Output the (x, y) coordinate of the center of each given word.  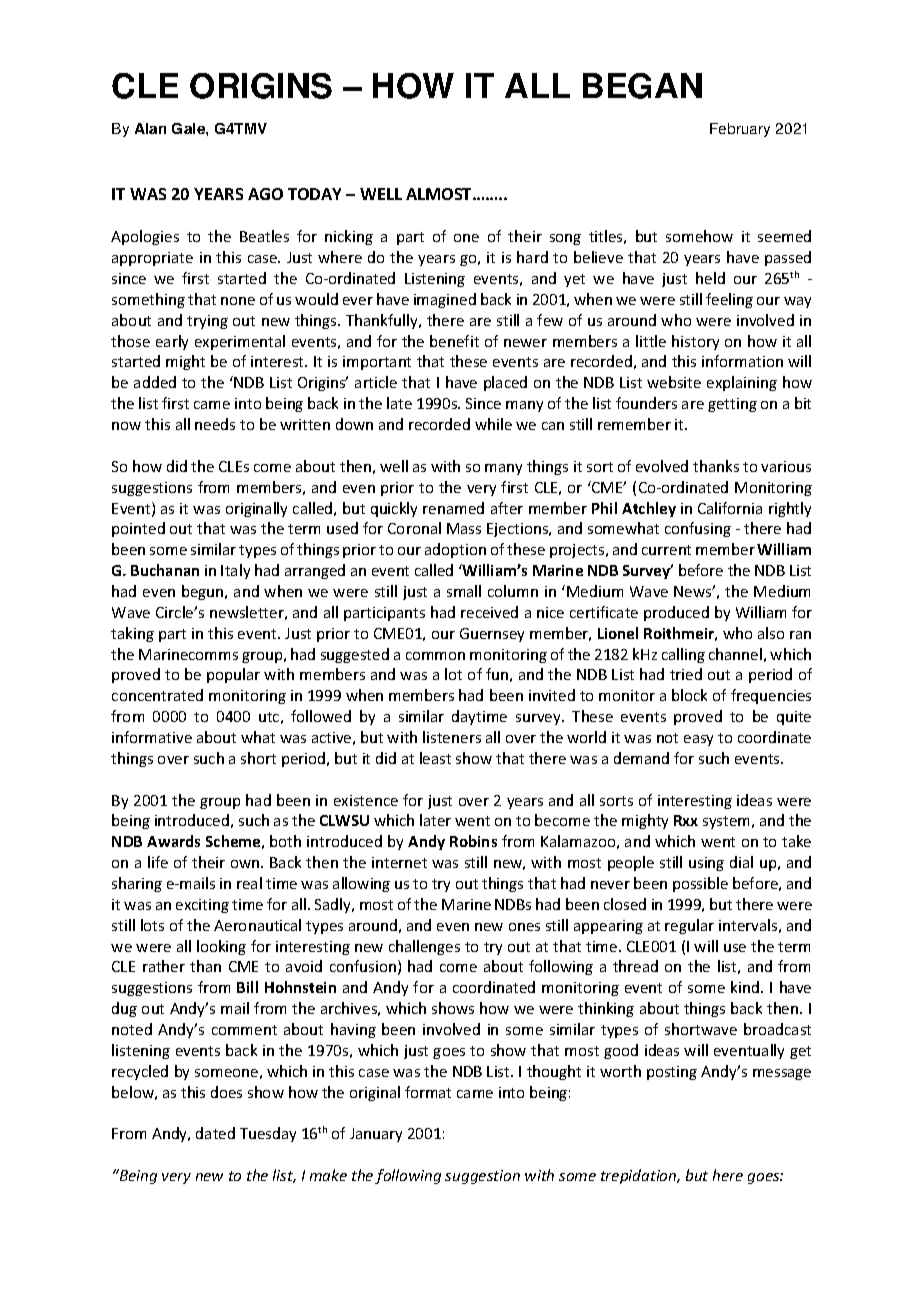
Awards (173, 841)
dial (741, 862)
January (376, 1135)
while (493, 424)
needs (215, 424)
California (730, 508)
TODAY (314, 194)
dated (215, 1133)
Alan (150, 128)
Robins (473, 841)
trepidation (640, 1176)
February (740, 130)
